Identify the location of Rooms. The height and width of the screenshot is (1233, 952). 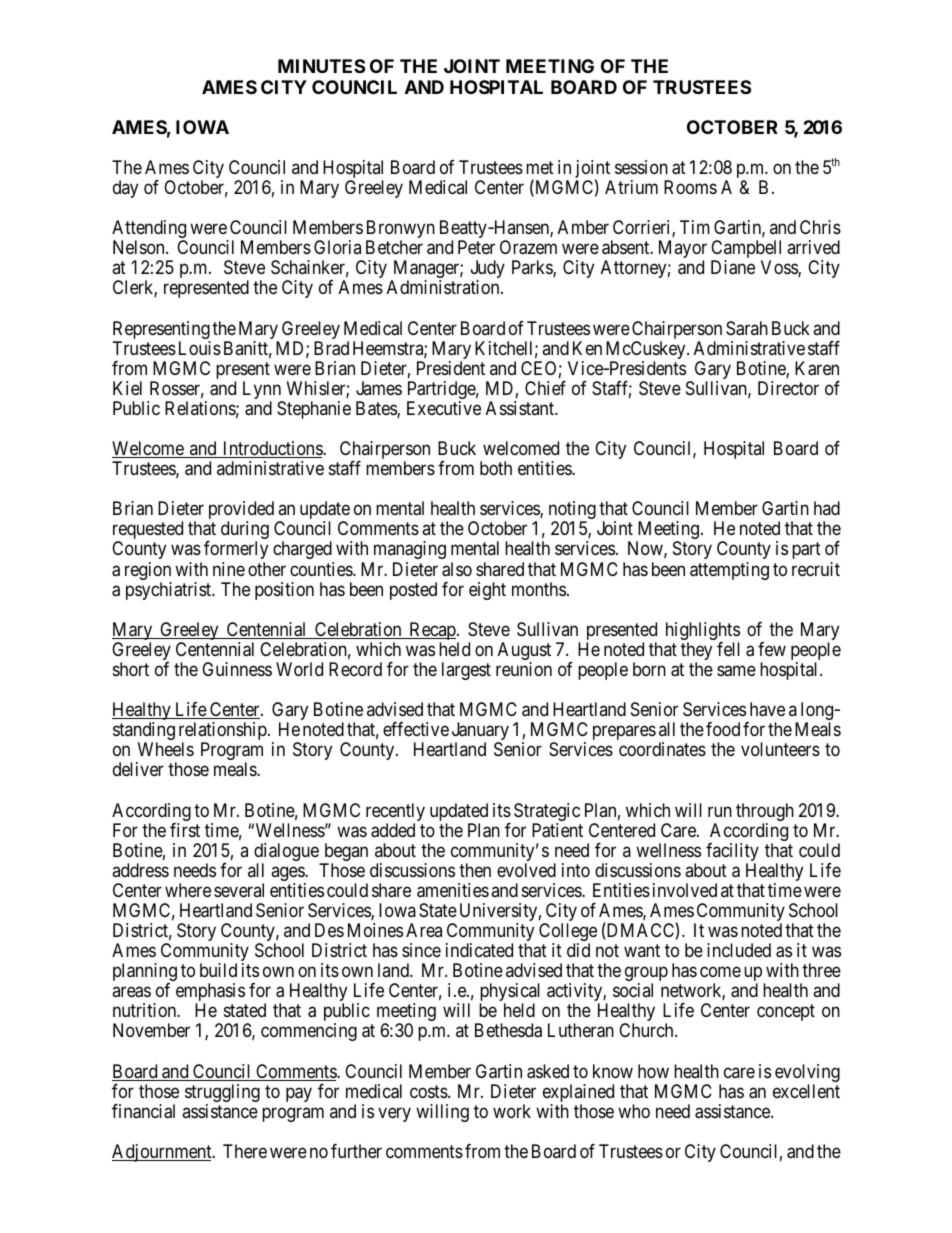
(690, 187).
